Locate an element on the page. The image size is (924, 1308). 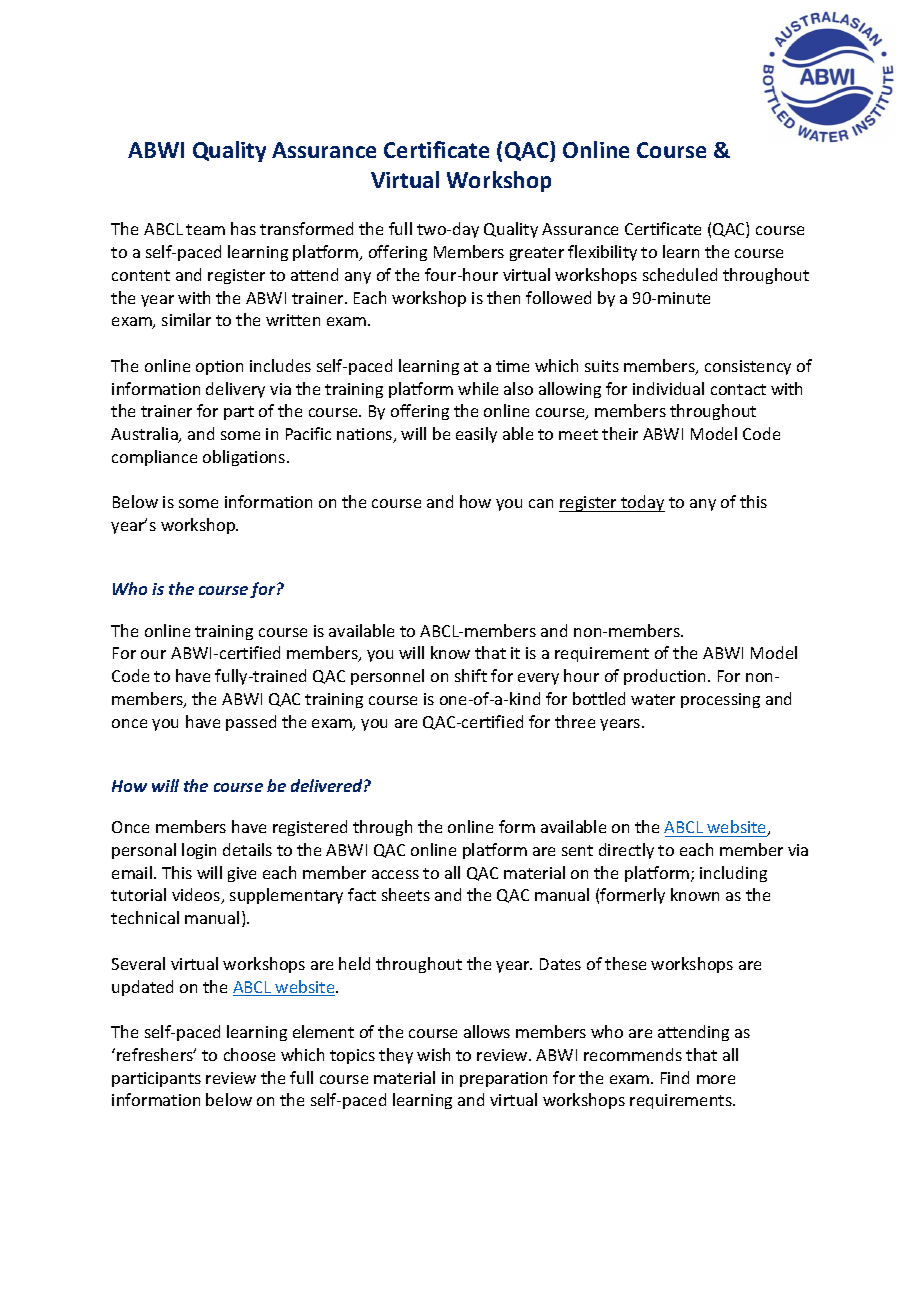
their is located at coordinates (620, 433).
